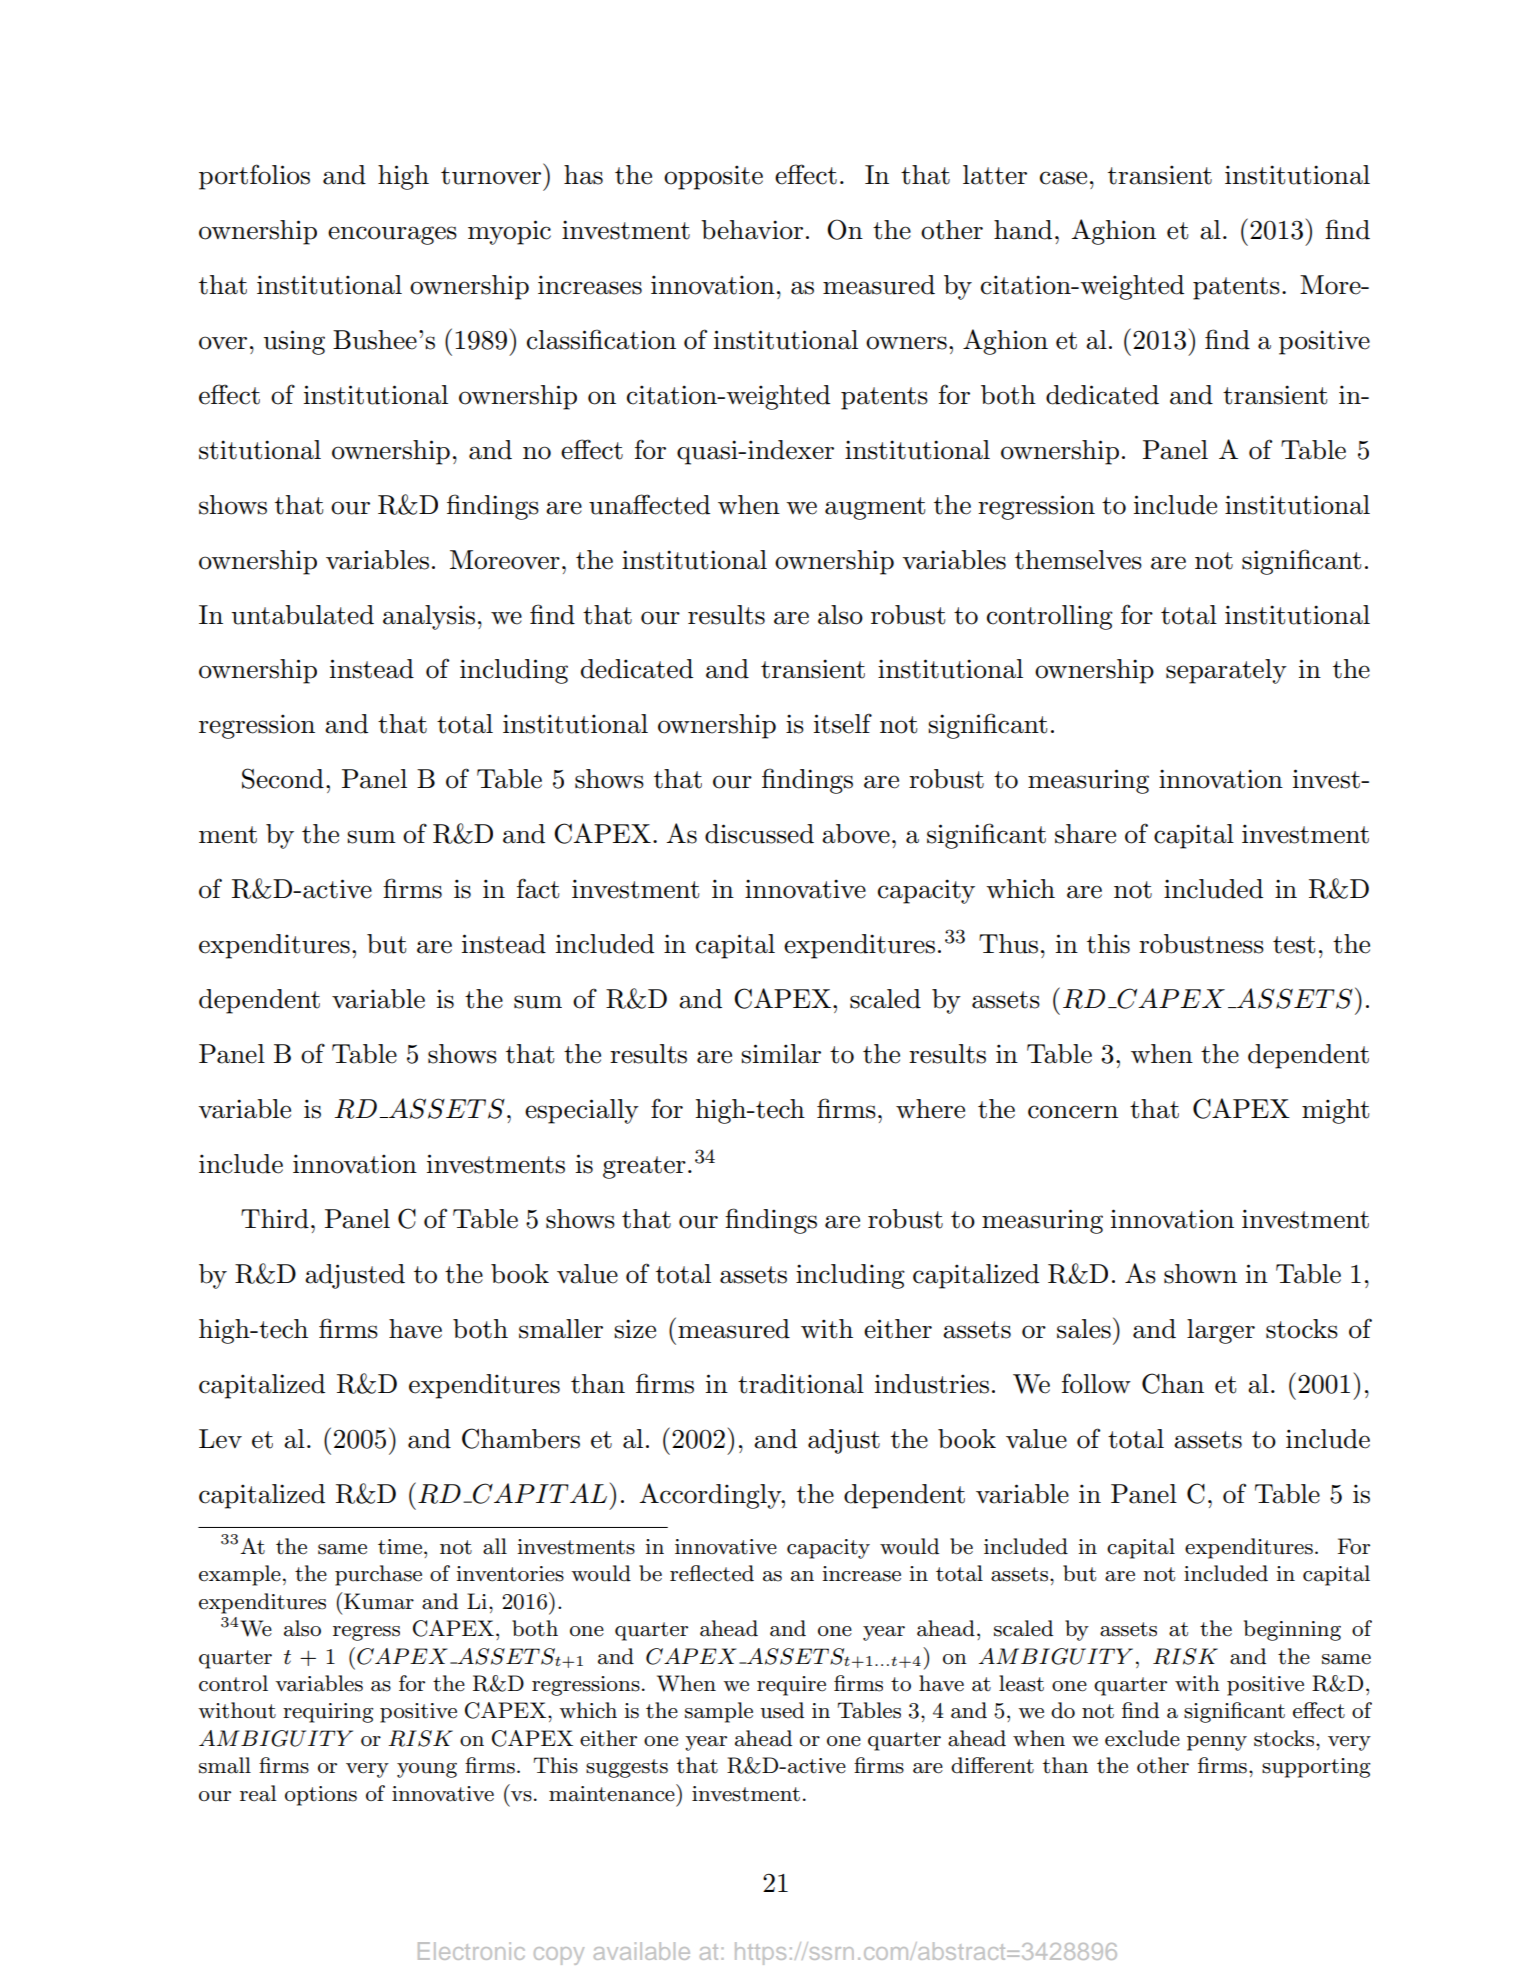  Describe the element at coordinates (1063, 178) in the screenshot. I see `case` at that location.
